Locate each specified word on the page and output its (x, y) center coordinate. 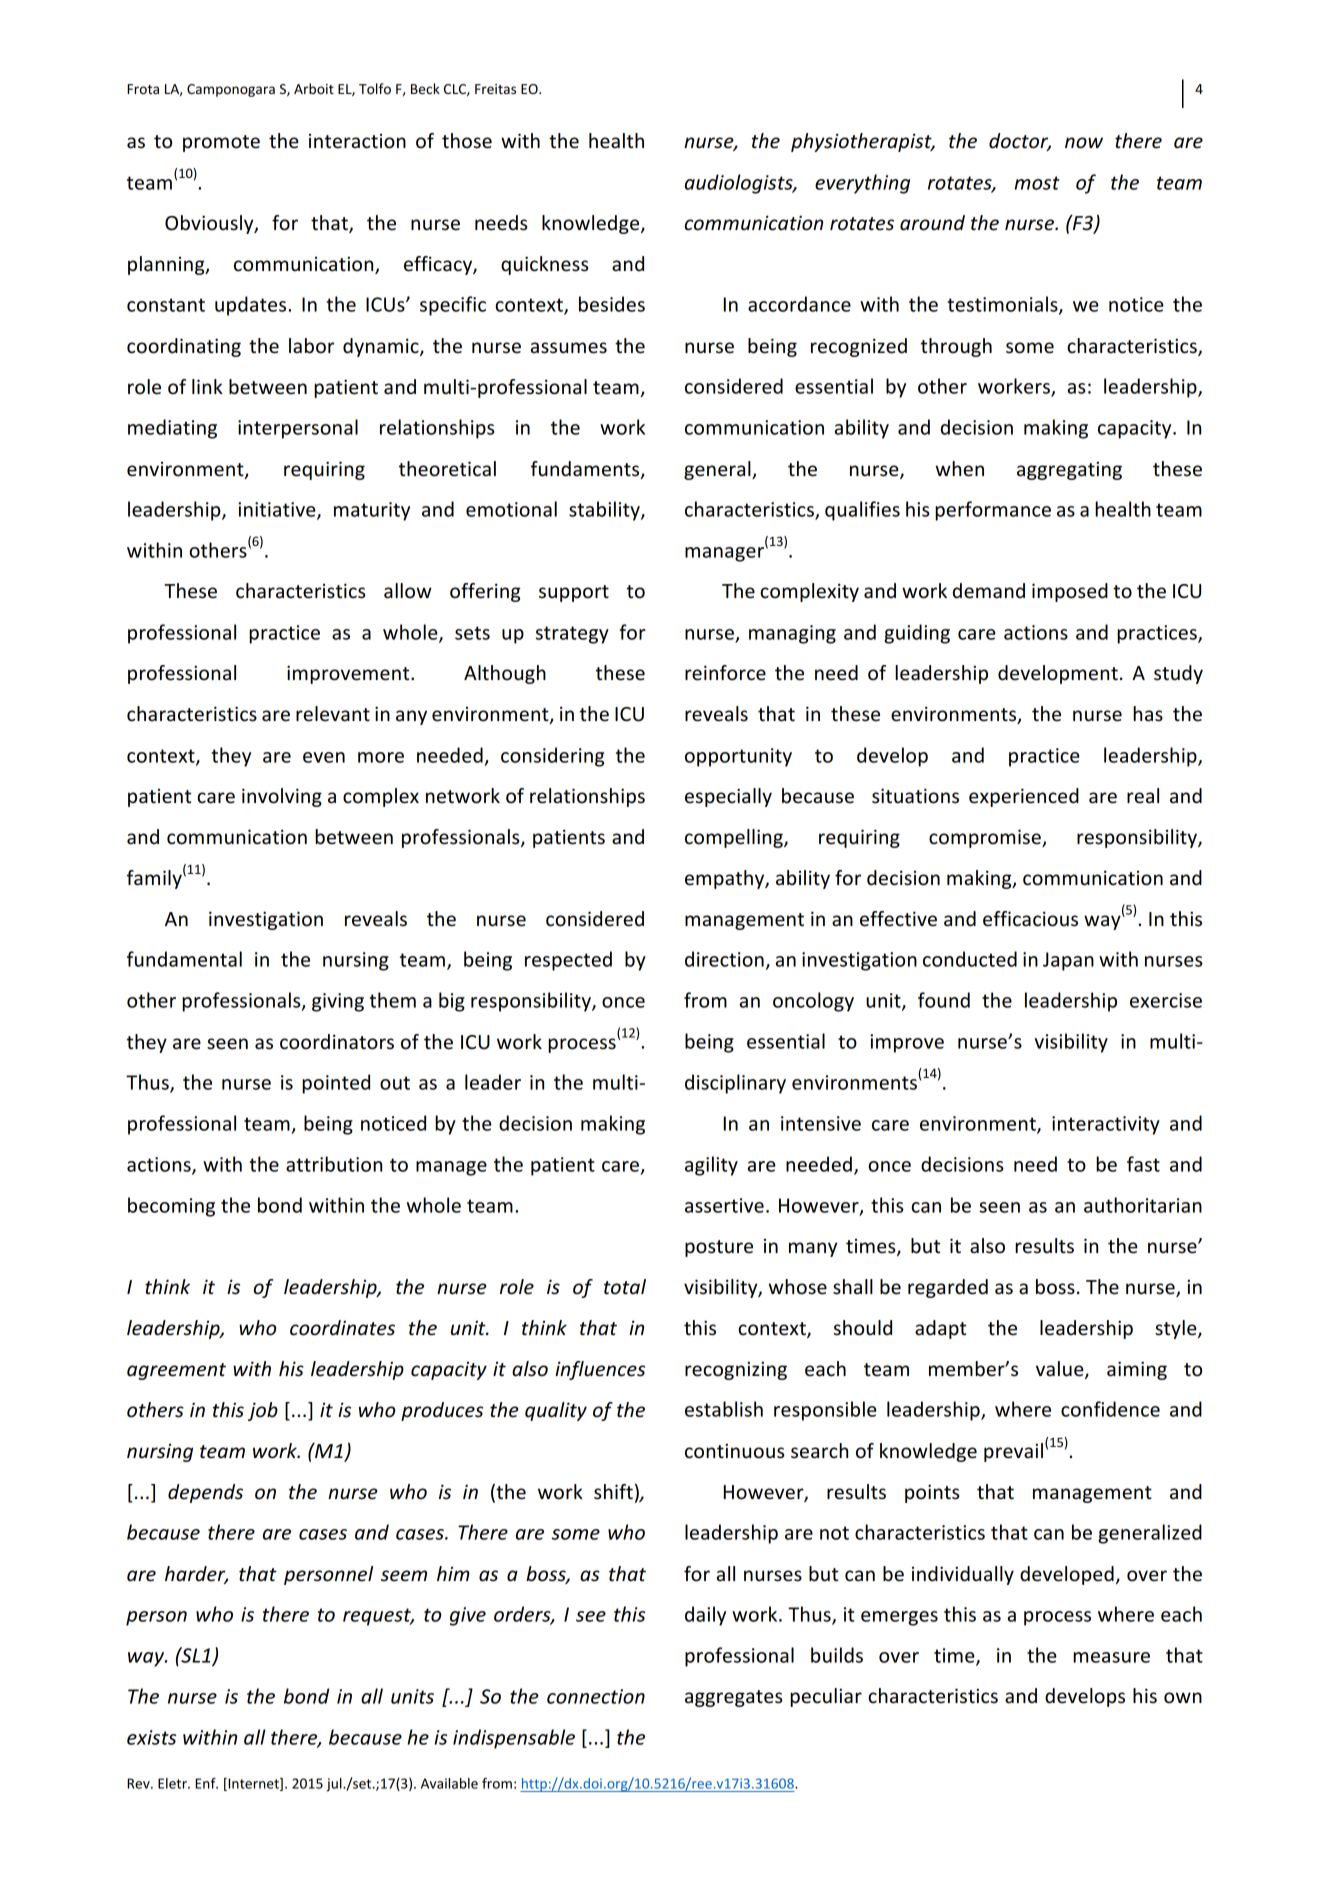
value (1061, 1370)
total (625, 1287)
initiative (278, 510)
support (574, 593)
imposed (1070, 592)
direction (724, 959)
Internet (253, 1784)
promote (221, 143)
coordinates (342, 1328)
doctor (1020, 142)
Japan (1068, 961)
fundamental (184, 959)
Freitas (495, 89)
